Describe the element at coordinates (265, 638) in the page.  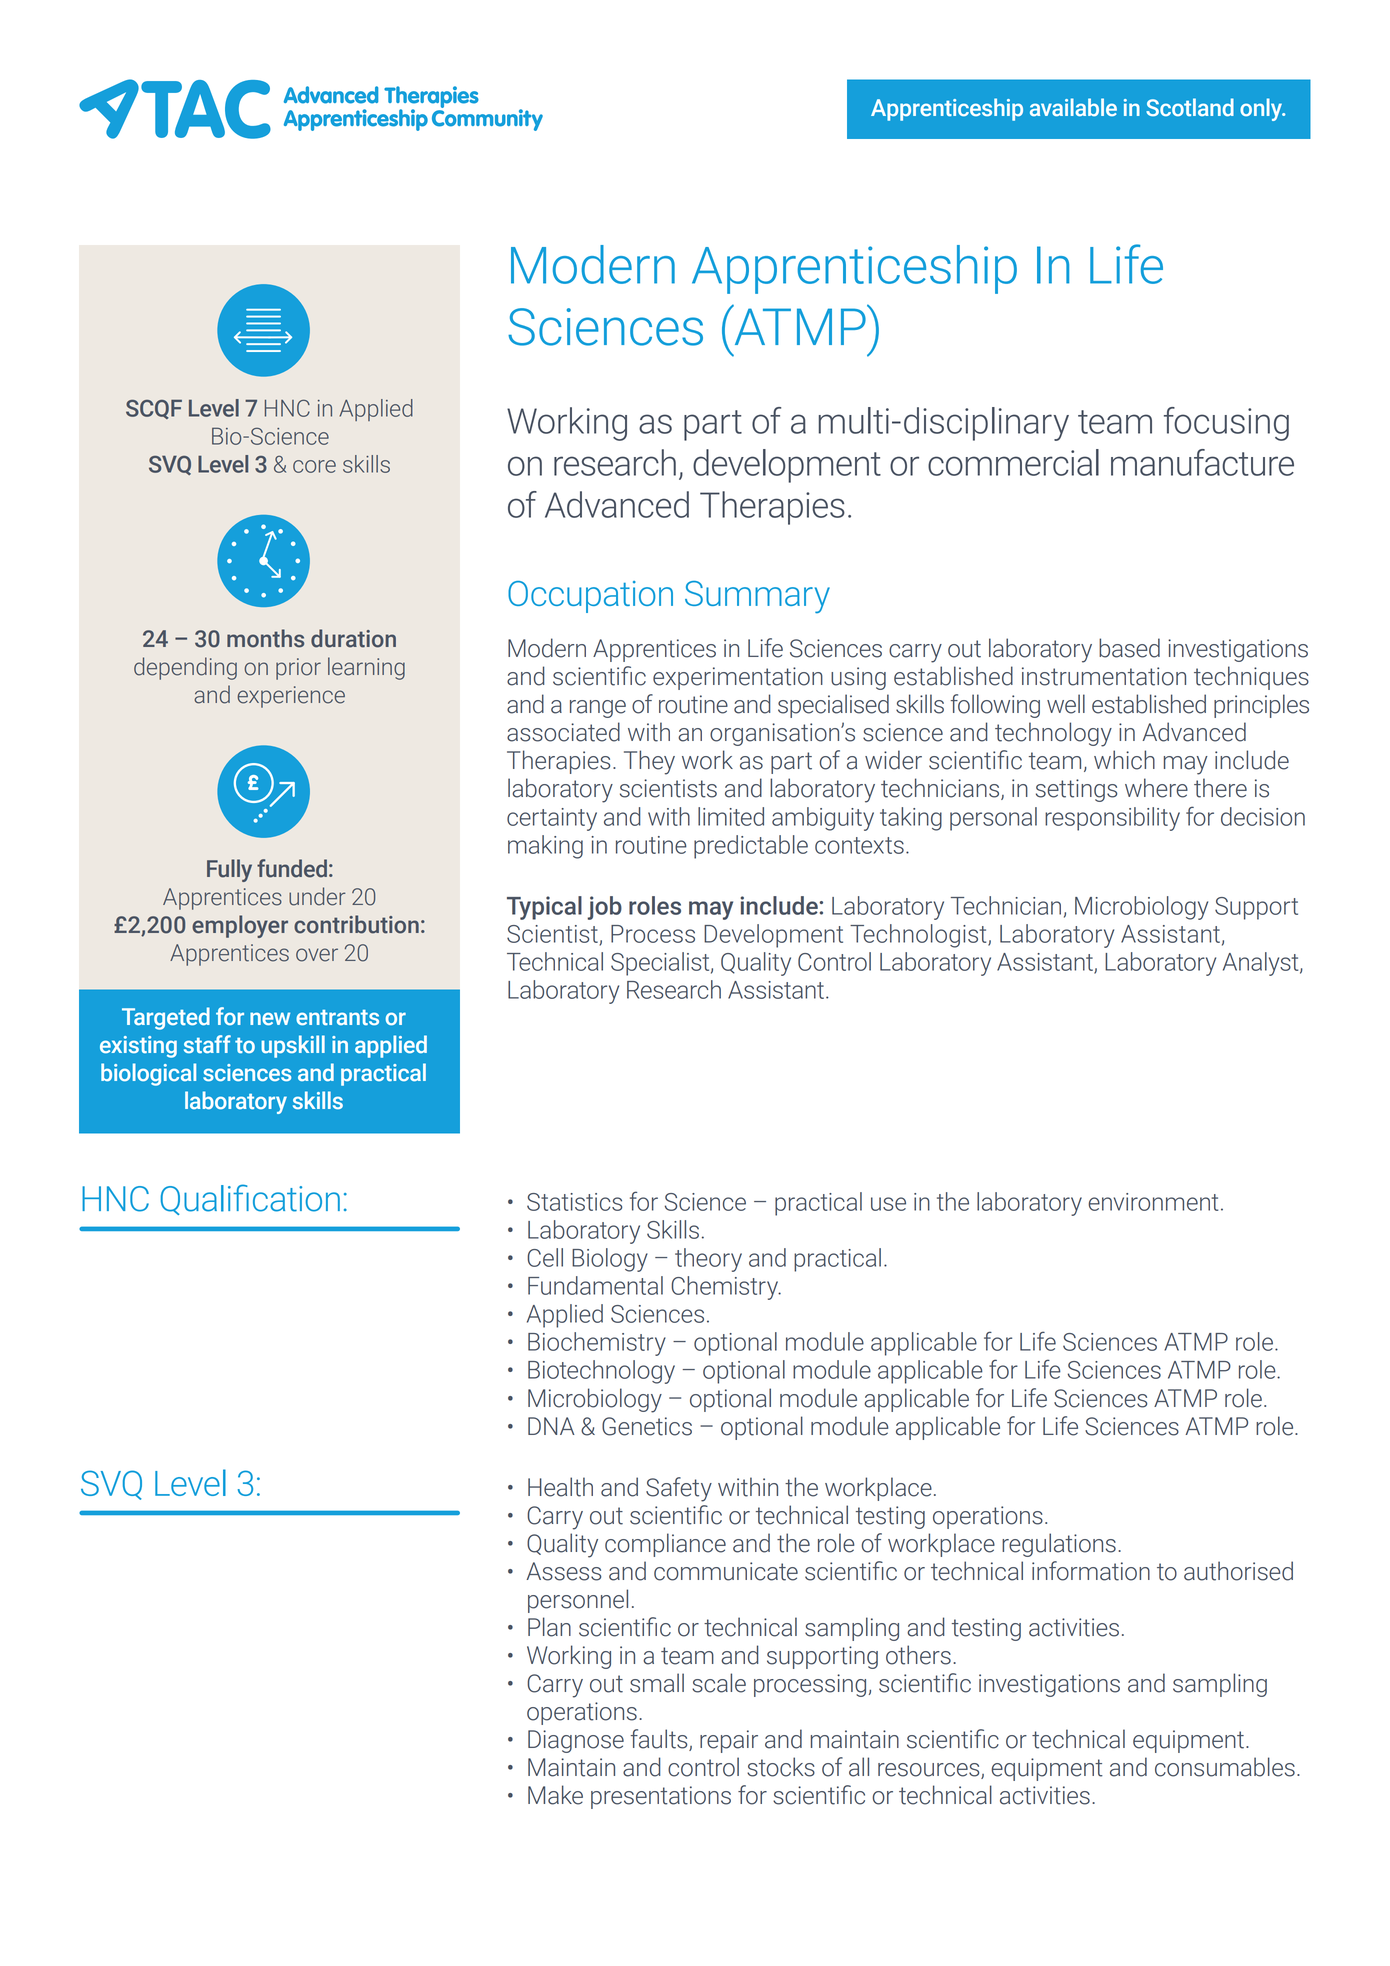
I see `months` at that location.
